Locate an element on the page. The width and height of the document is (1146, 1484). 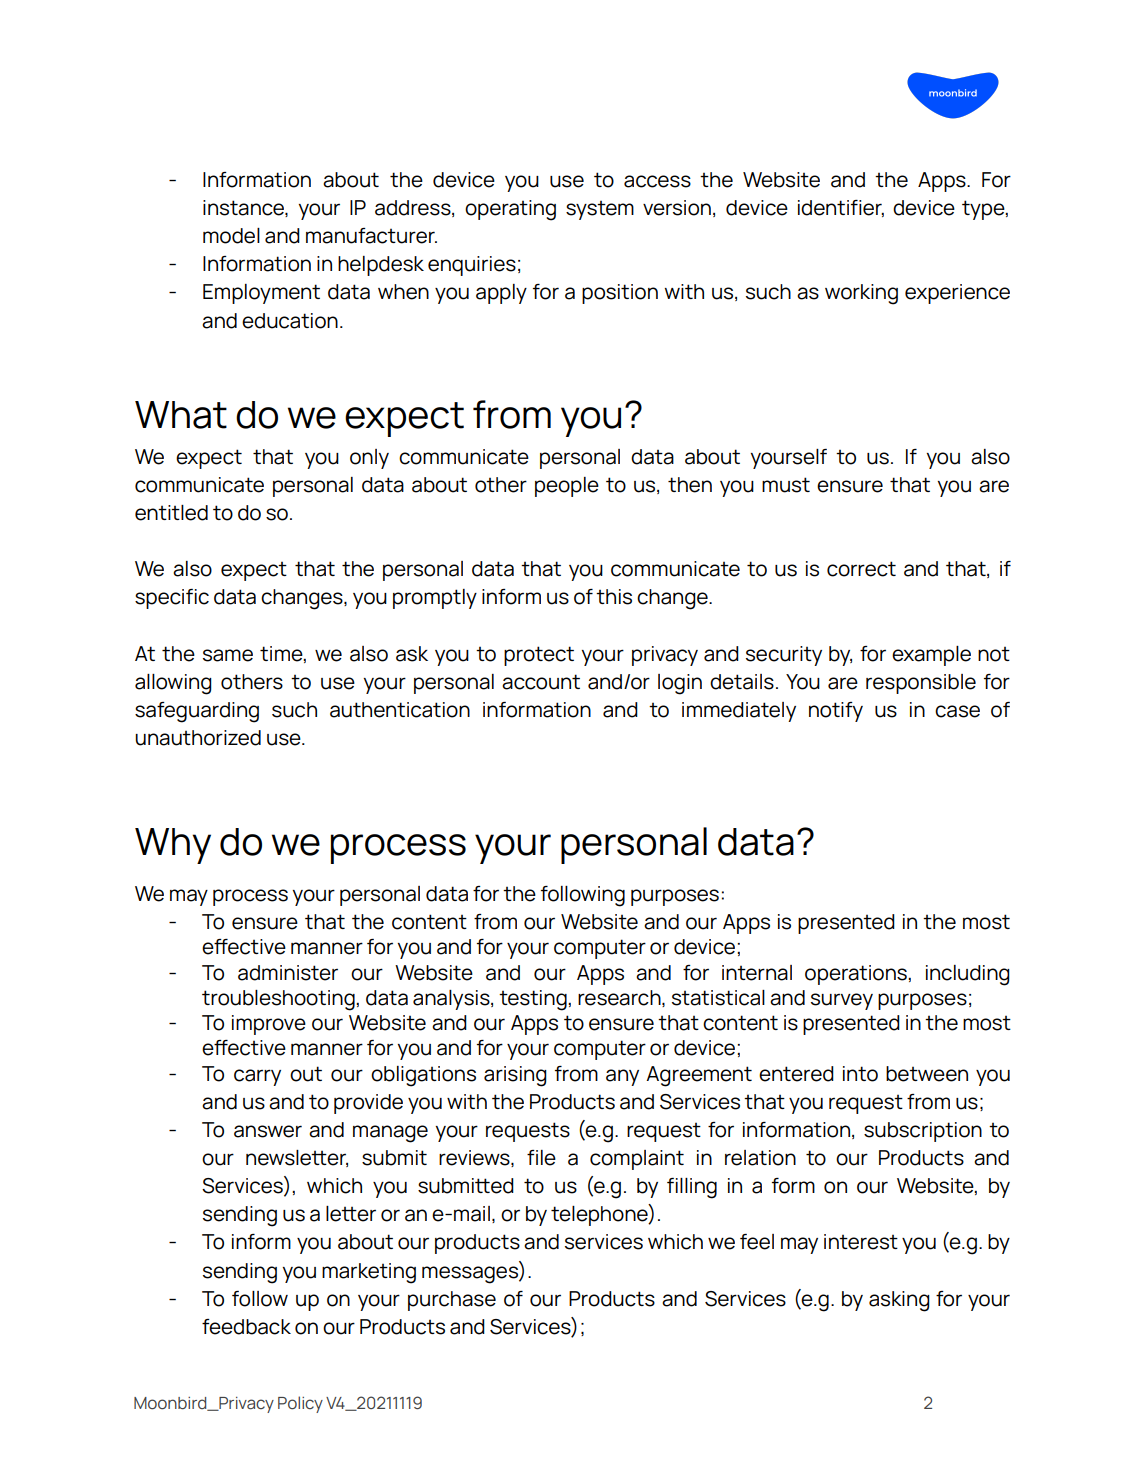
notify is located at coordinates (836, 712).
